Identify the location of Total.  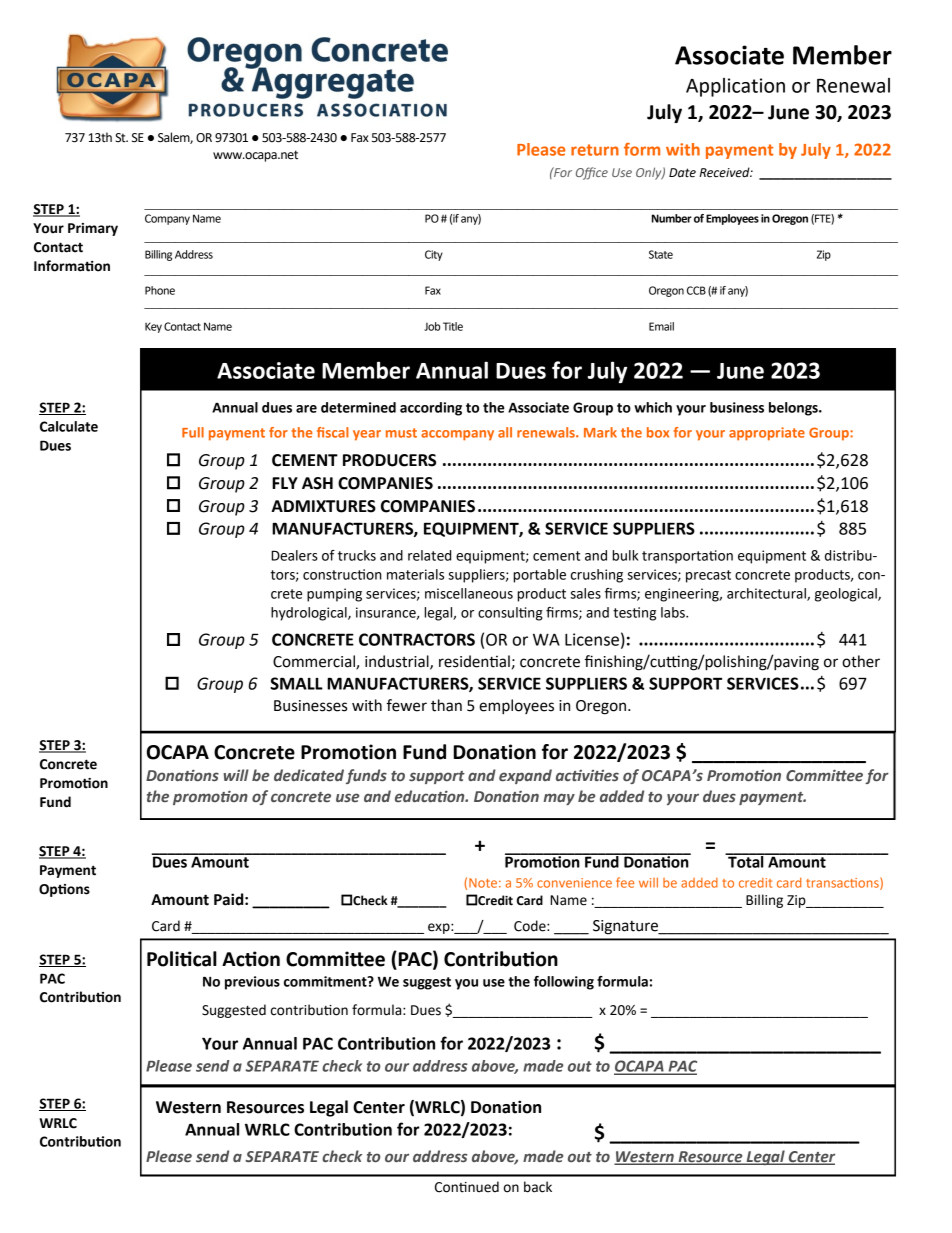
(746, 860).
